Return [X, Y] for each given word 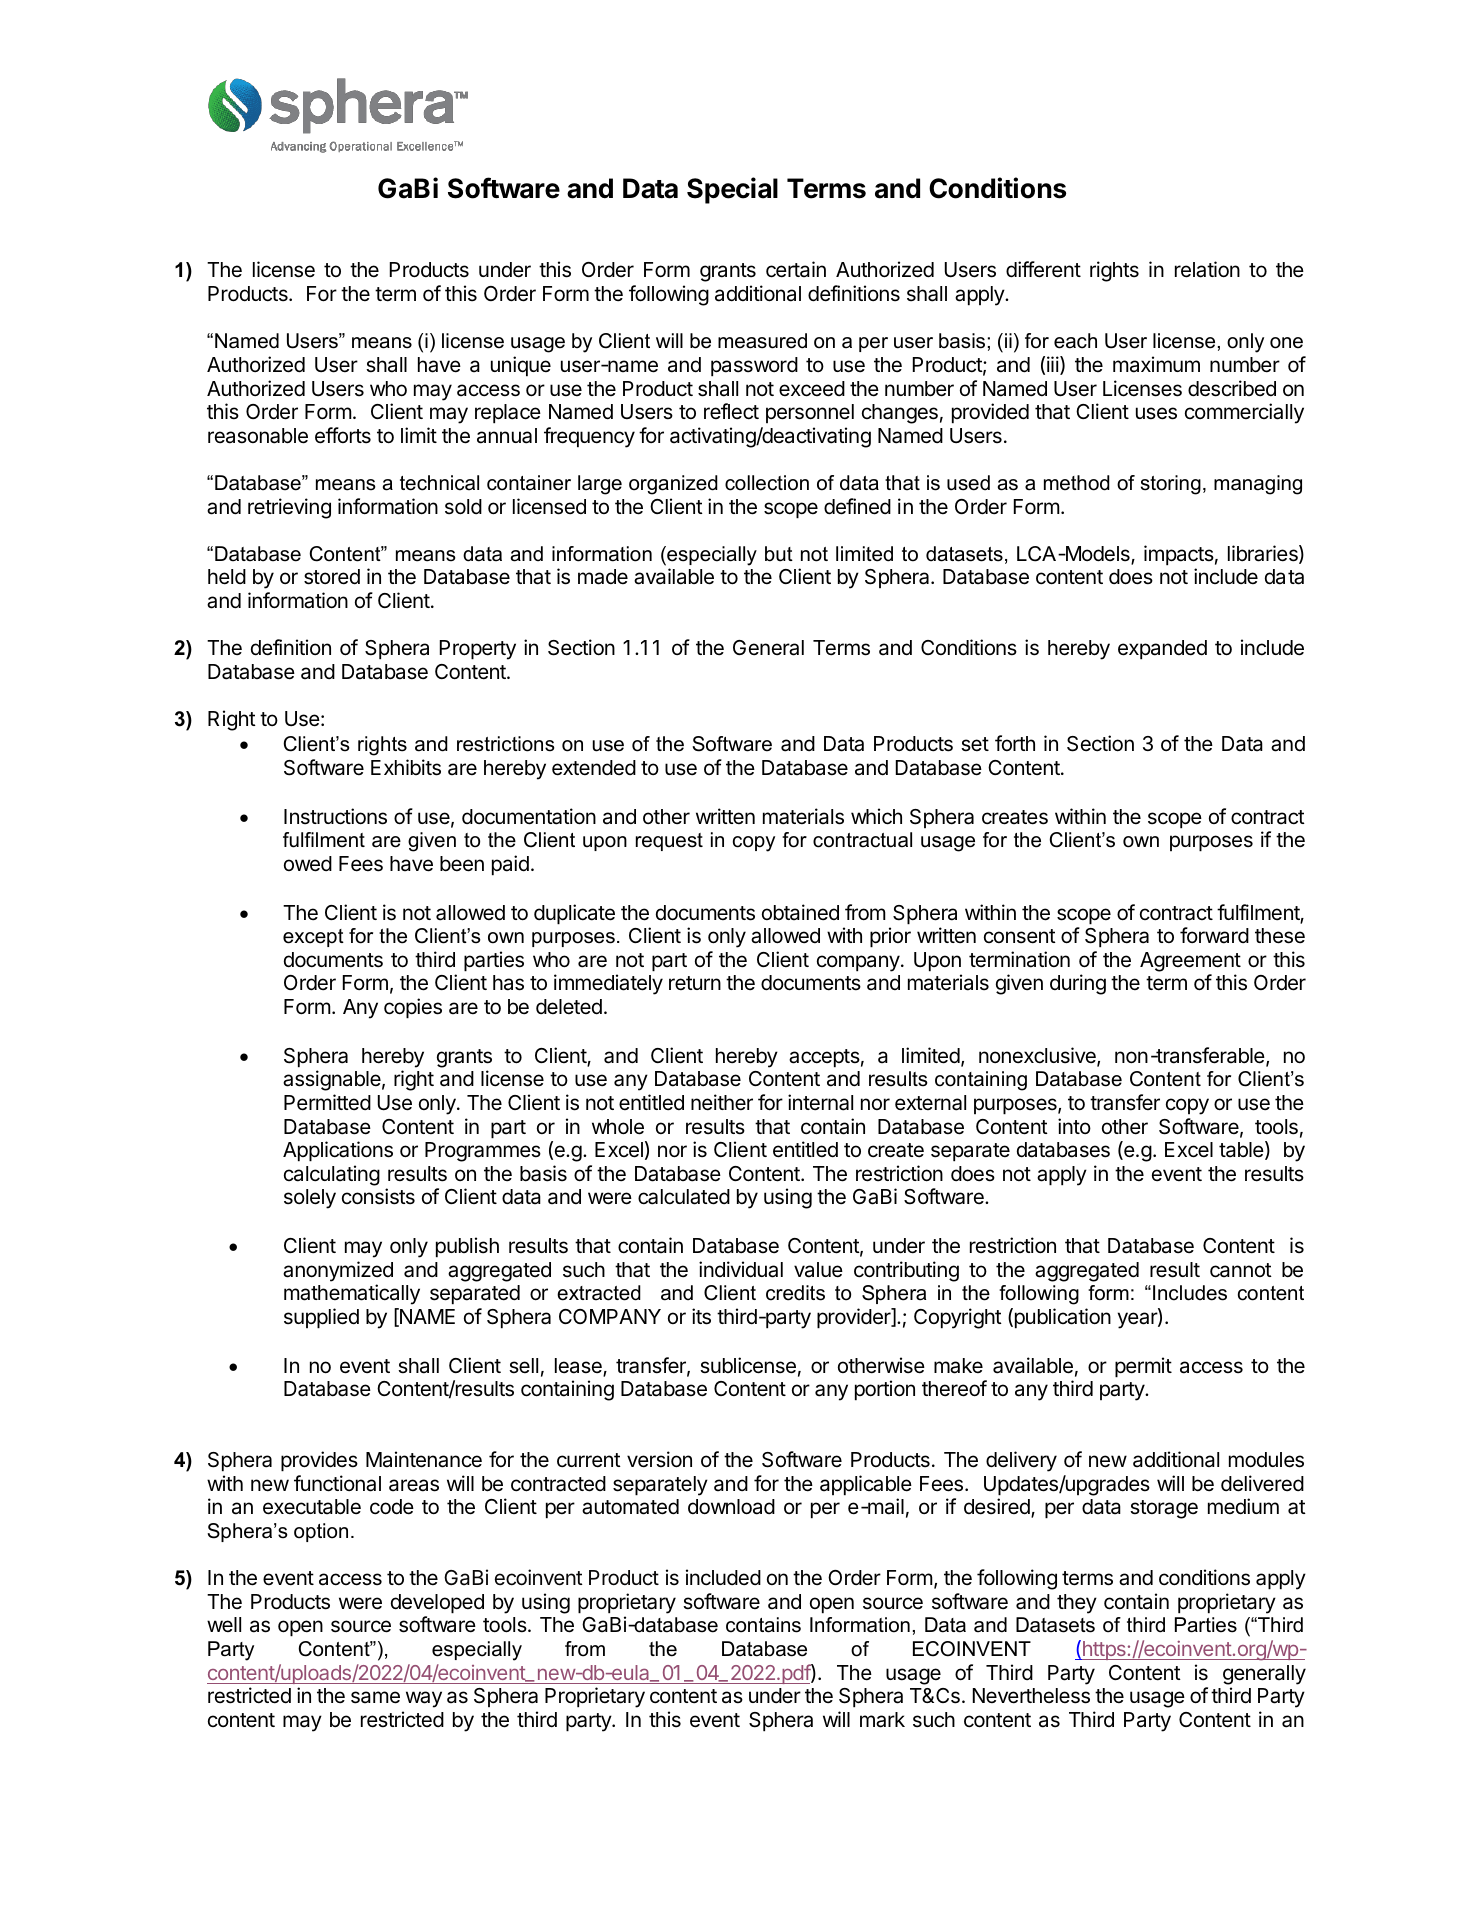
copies [413, 1008]
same [375, 1697]
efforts [343, 435]
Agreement [1190, 962]
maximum [1156, 364]
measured [762, 341]
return [695, 983]
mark [882, 1720]
